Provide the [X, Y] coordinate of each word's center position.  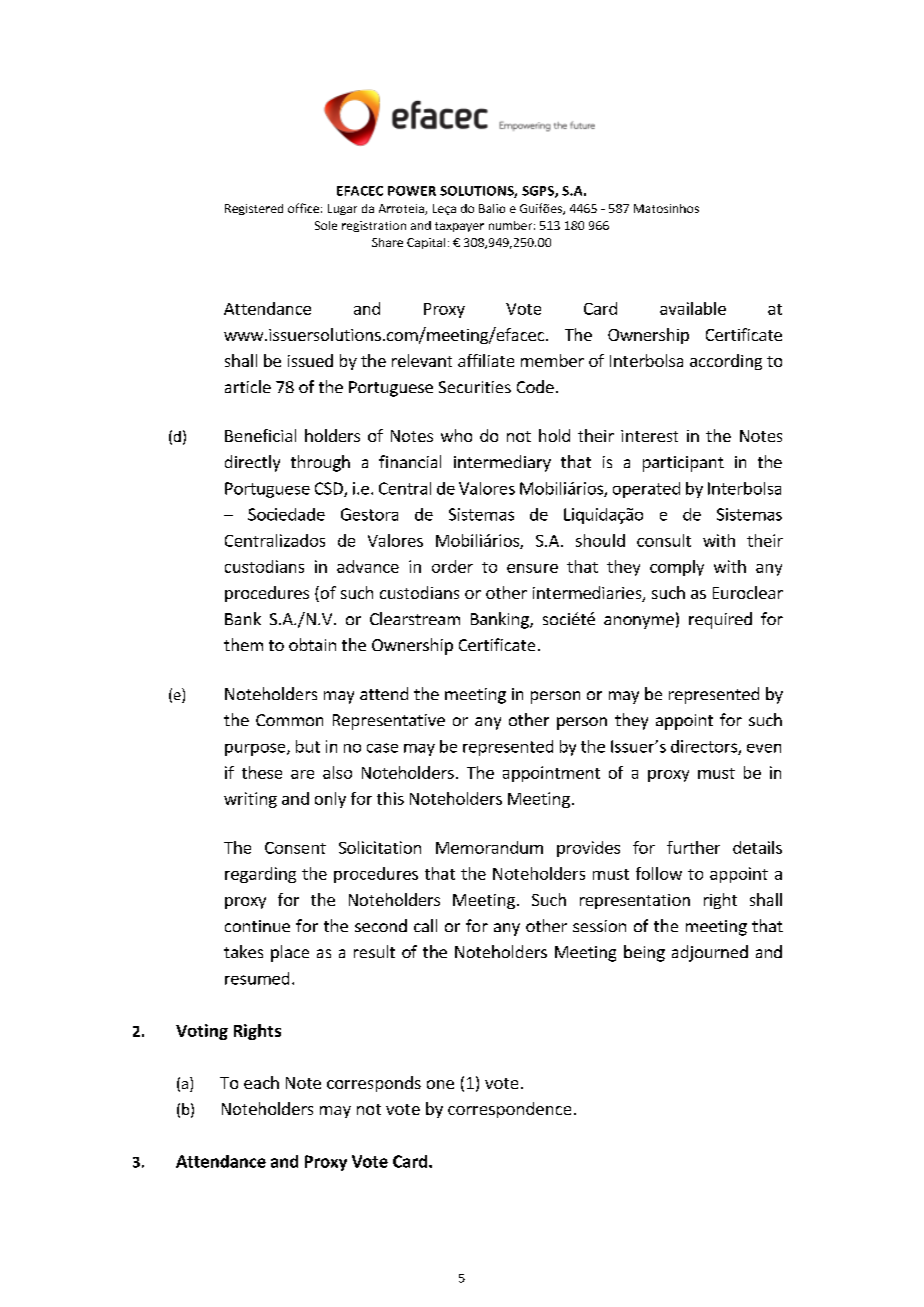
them [243, 644]
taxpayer [459, 227]
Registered [254, 209]
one [440, 1084]
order [452, 566]
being [644, 953]
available [693, 308]
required [720, 620]
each [261, 1082]
